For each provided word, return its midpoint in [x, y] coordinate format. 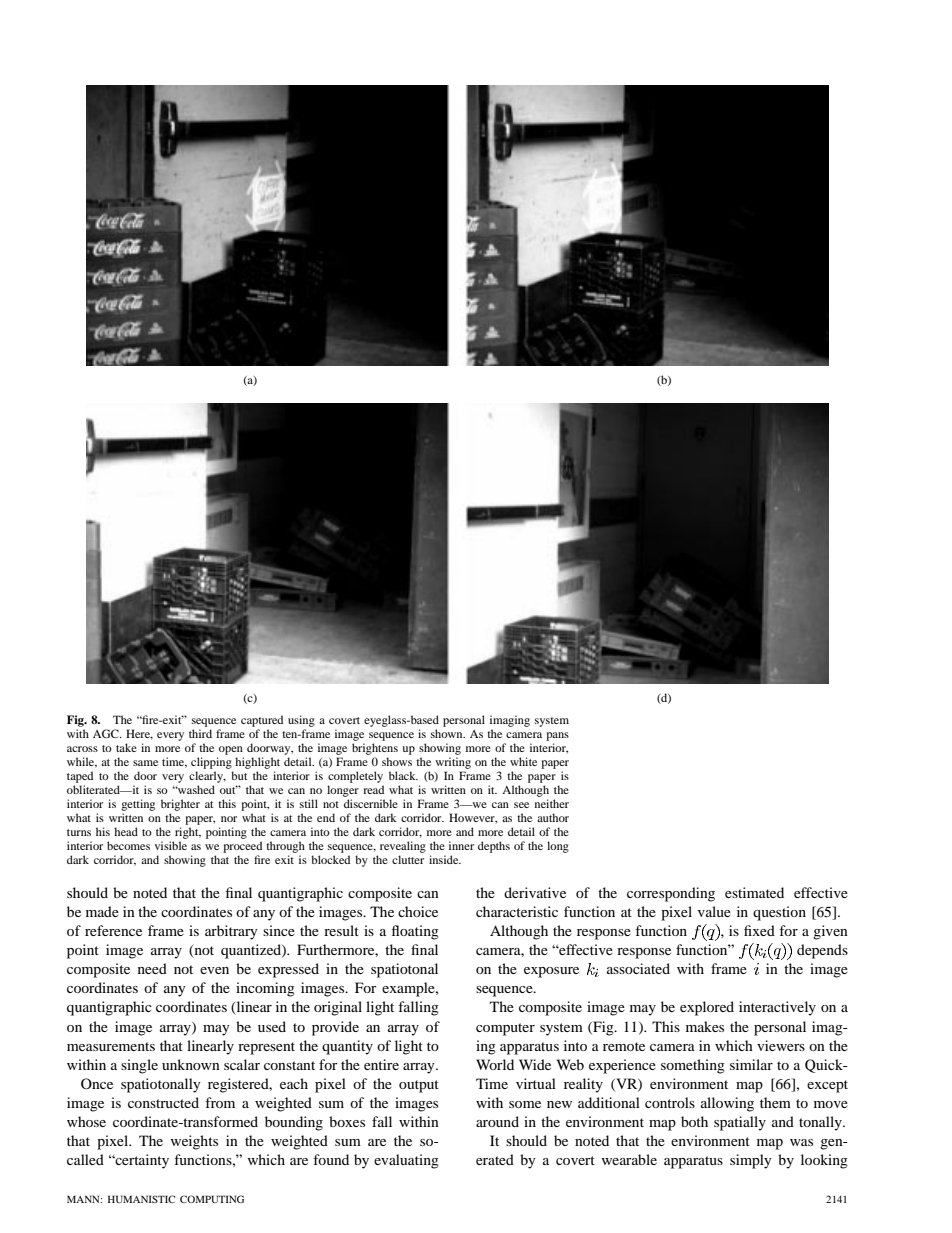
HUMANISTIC [141, 1199]
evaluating [406, 1161]
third [200, 733]
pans [557, 736]
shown [448, 733]
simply [751, 1161]
